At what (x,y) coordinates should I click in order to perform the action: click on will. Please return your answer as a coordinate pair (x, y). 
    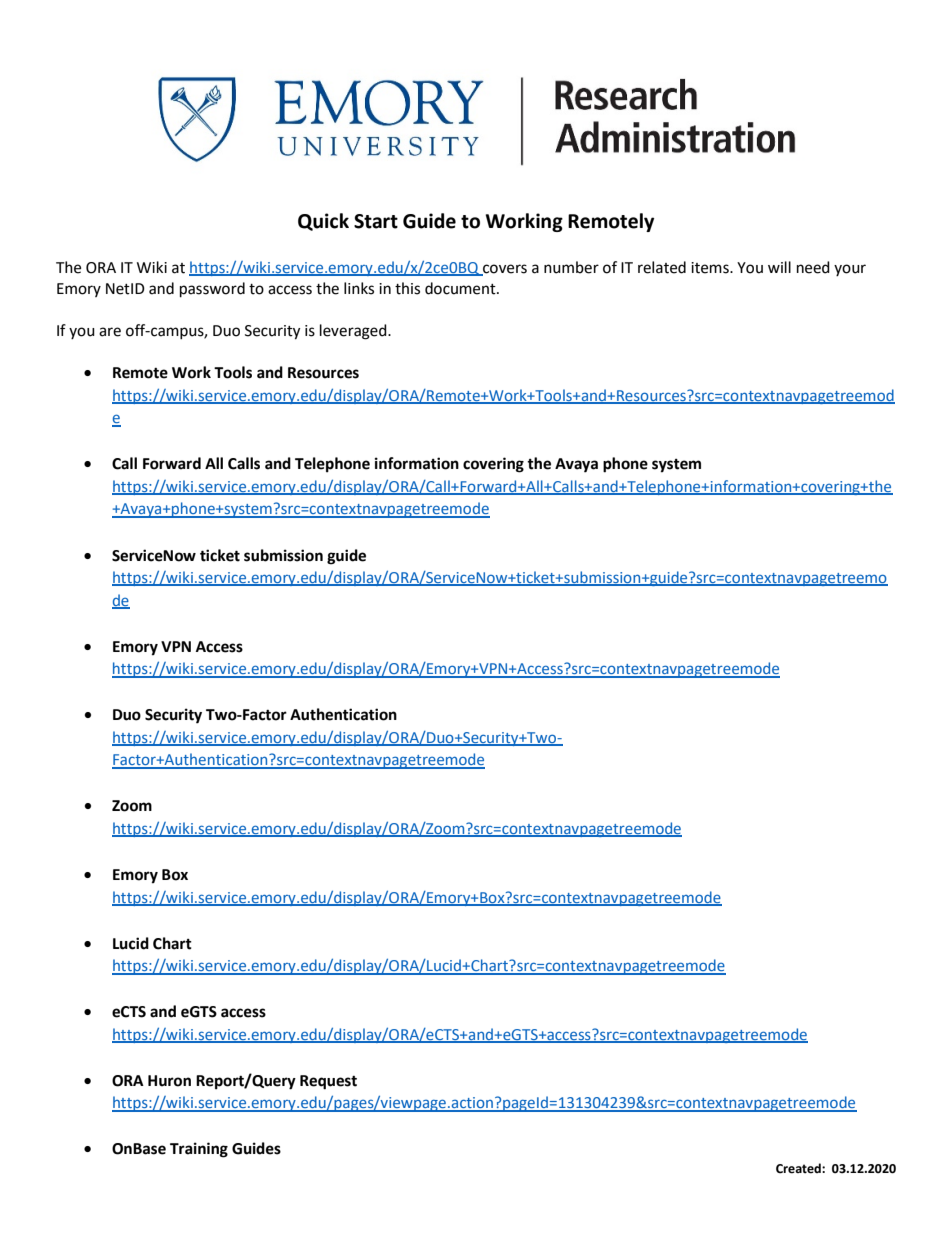
    Looking at the image, I should click on (779, 267).
